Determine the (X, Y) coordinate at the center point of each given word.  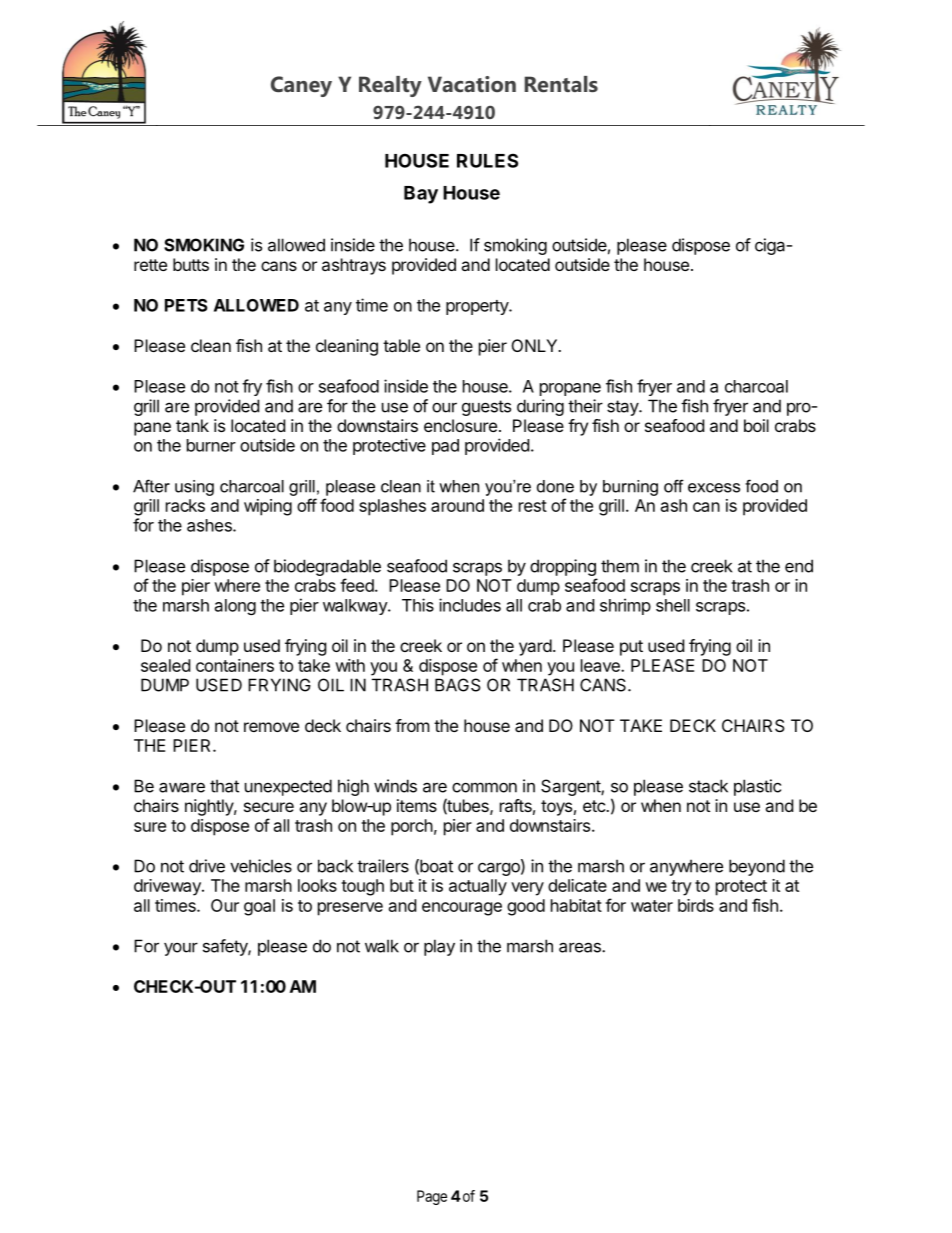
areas (581, 947)
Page (432, 1197)
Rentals (561, 84)
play (439, 947)
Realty (390, 86)
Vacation (472, 84)
